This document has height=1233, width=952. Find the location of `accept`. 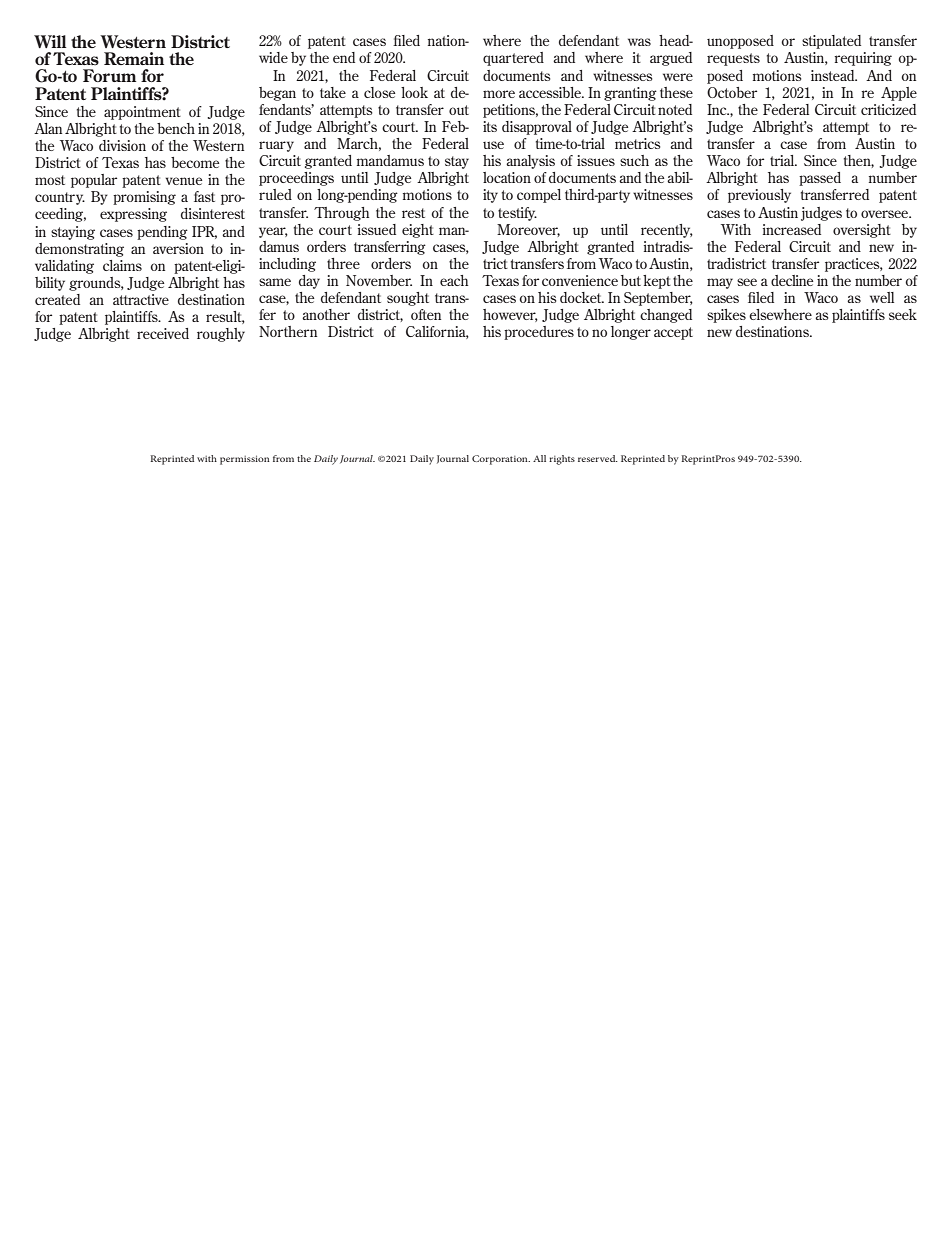

accept is located at coordinates (673, 333).
